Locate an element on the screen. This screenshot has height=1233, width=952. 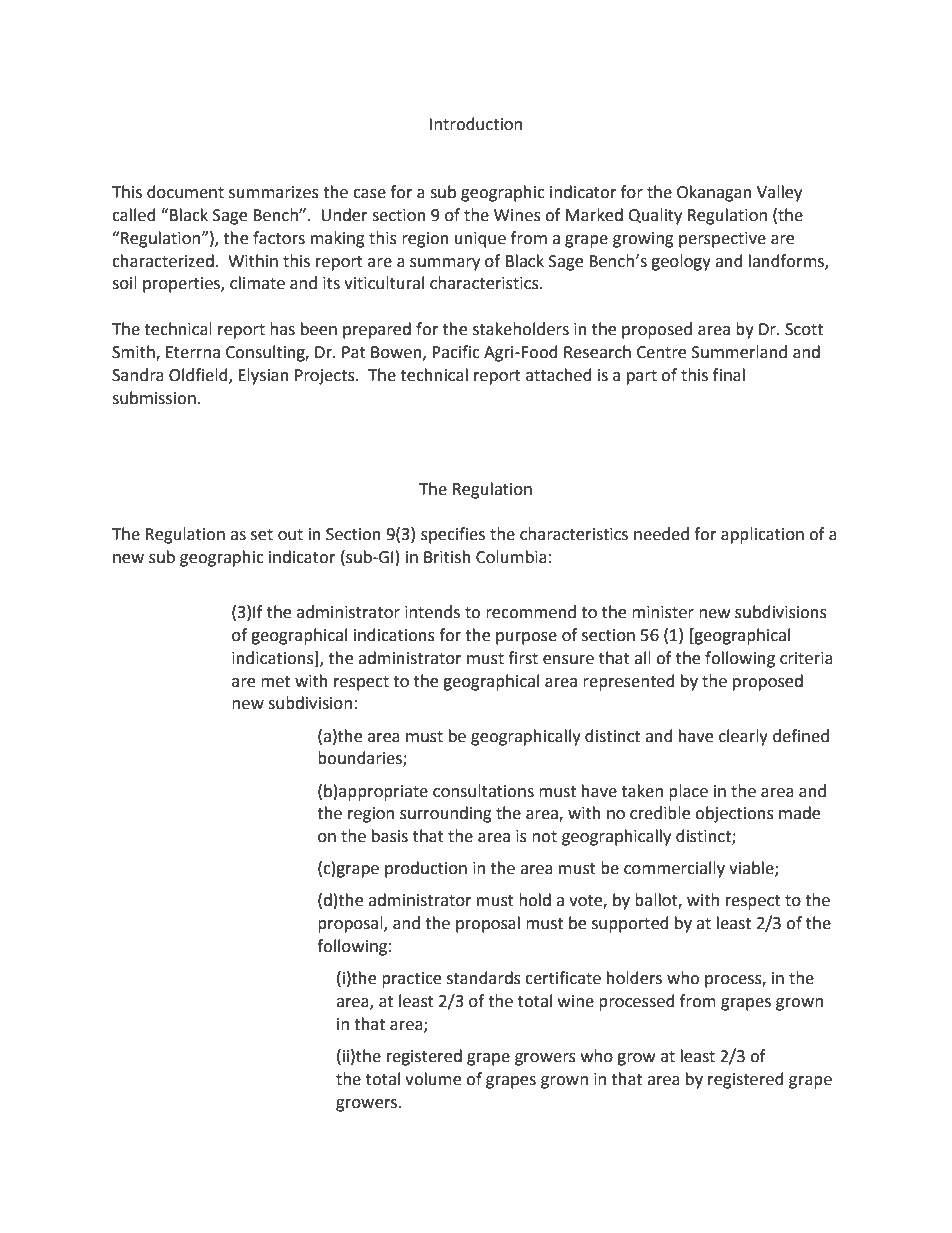
volume is located at coordinates (433, 1079).
